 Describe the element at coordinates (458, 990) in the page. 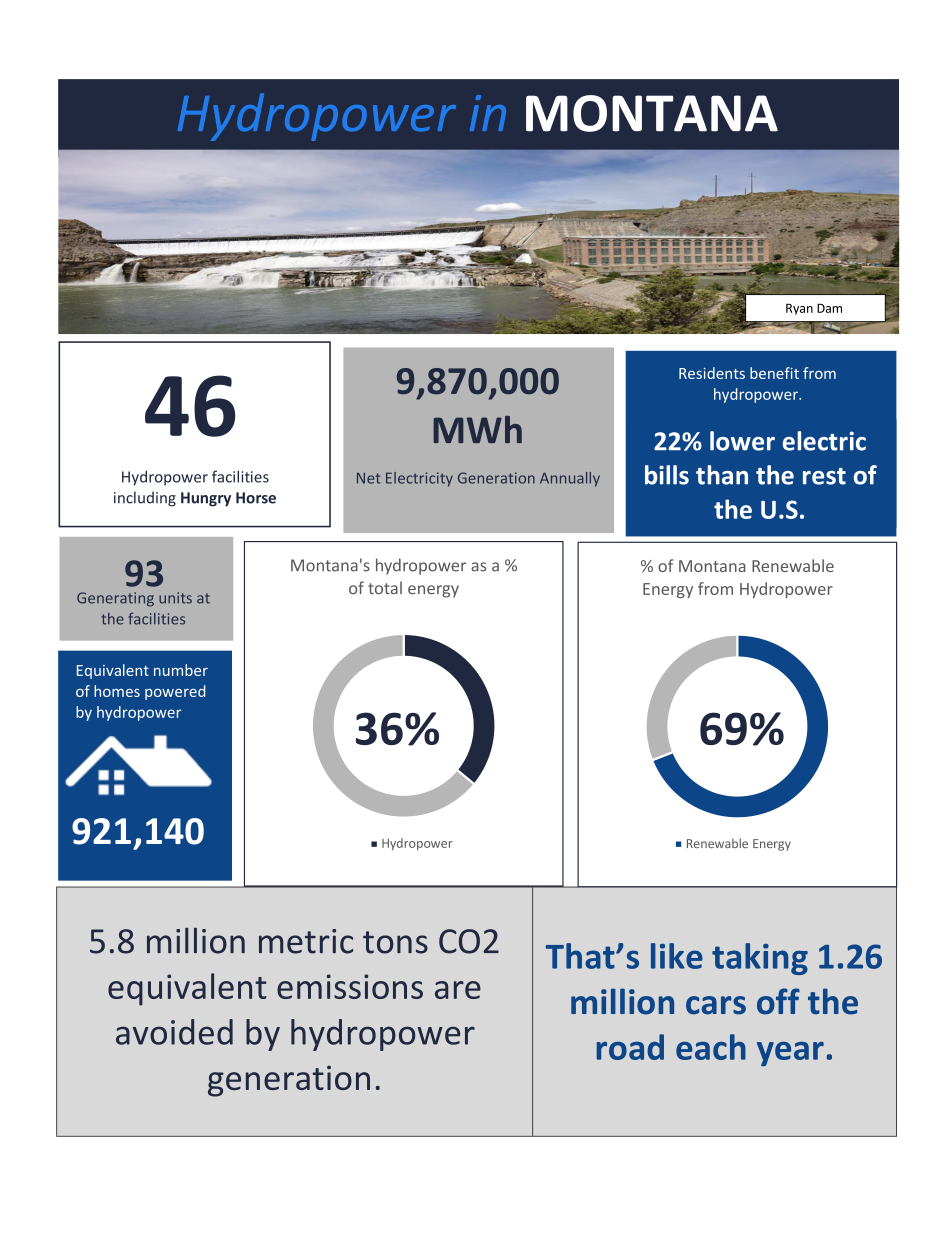

I see `are` at that location.
